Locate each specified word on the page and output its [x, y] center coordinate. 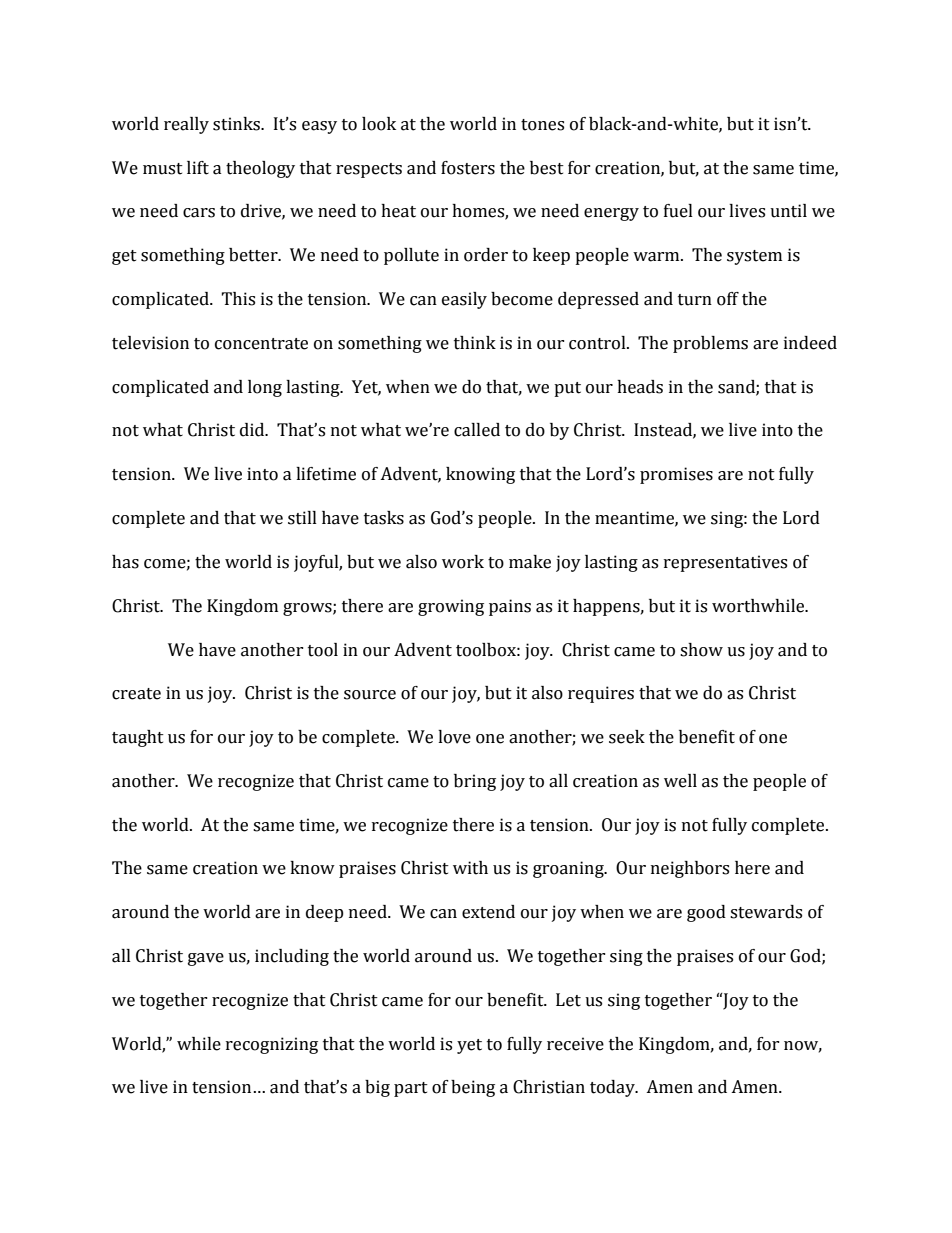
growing [451, 607]
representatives [725, 563]
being [473, 1088]
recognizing [272, 1045]
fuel [678, 211]
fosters [468, 168]
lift [198, 168]
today [613, 1088]
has [125, 562]
